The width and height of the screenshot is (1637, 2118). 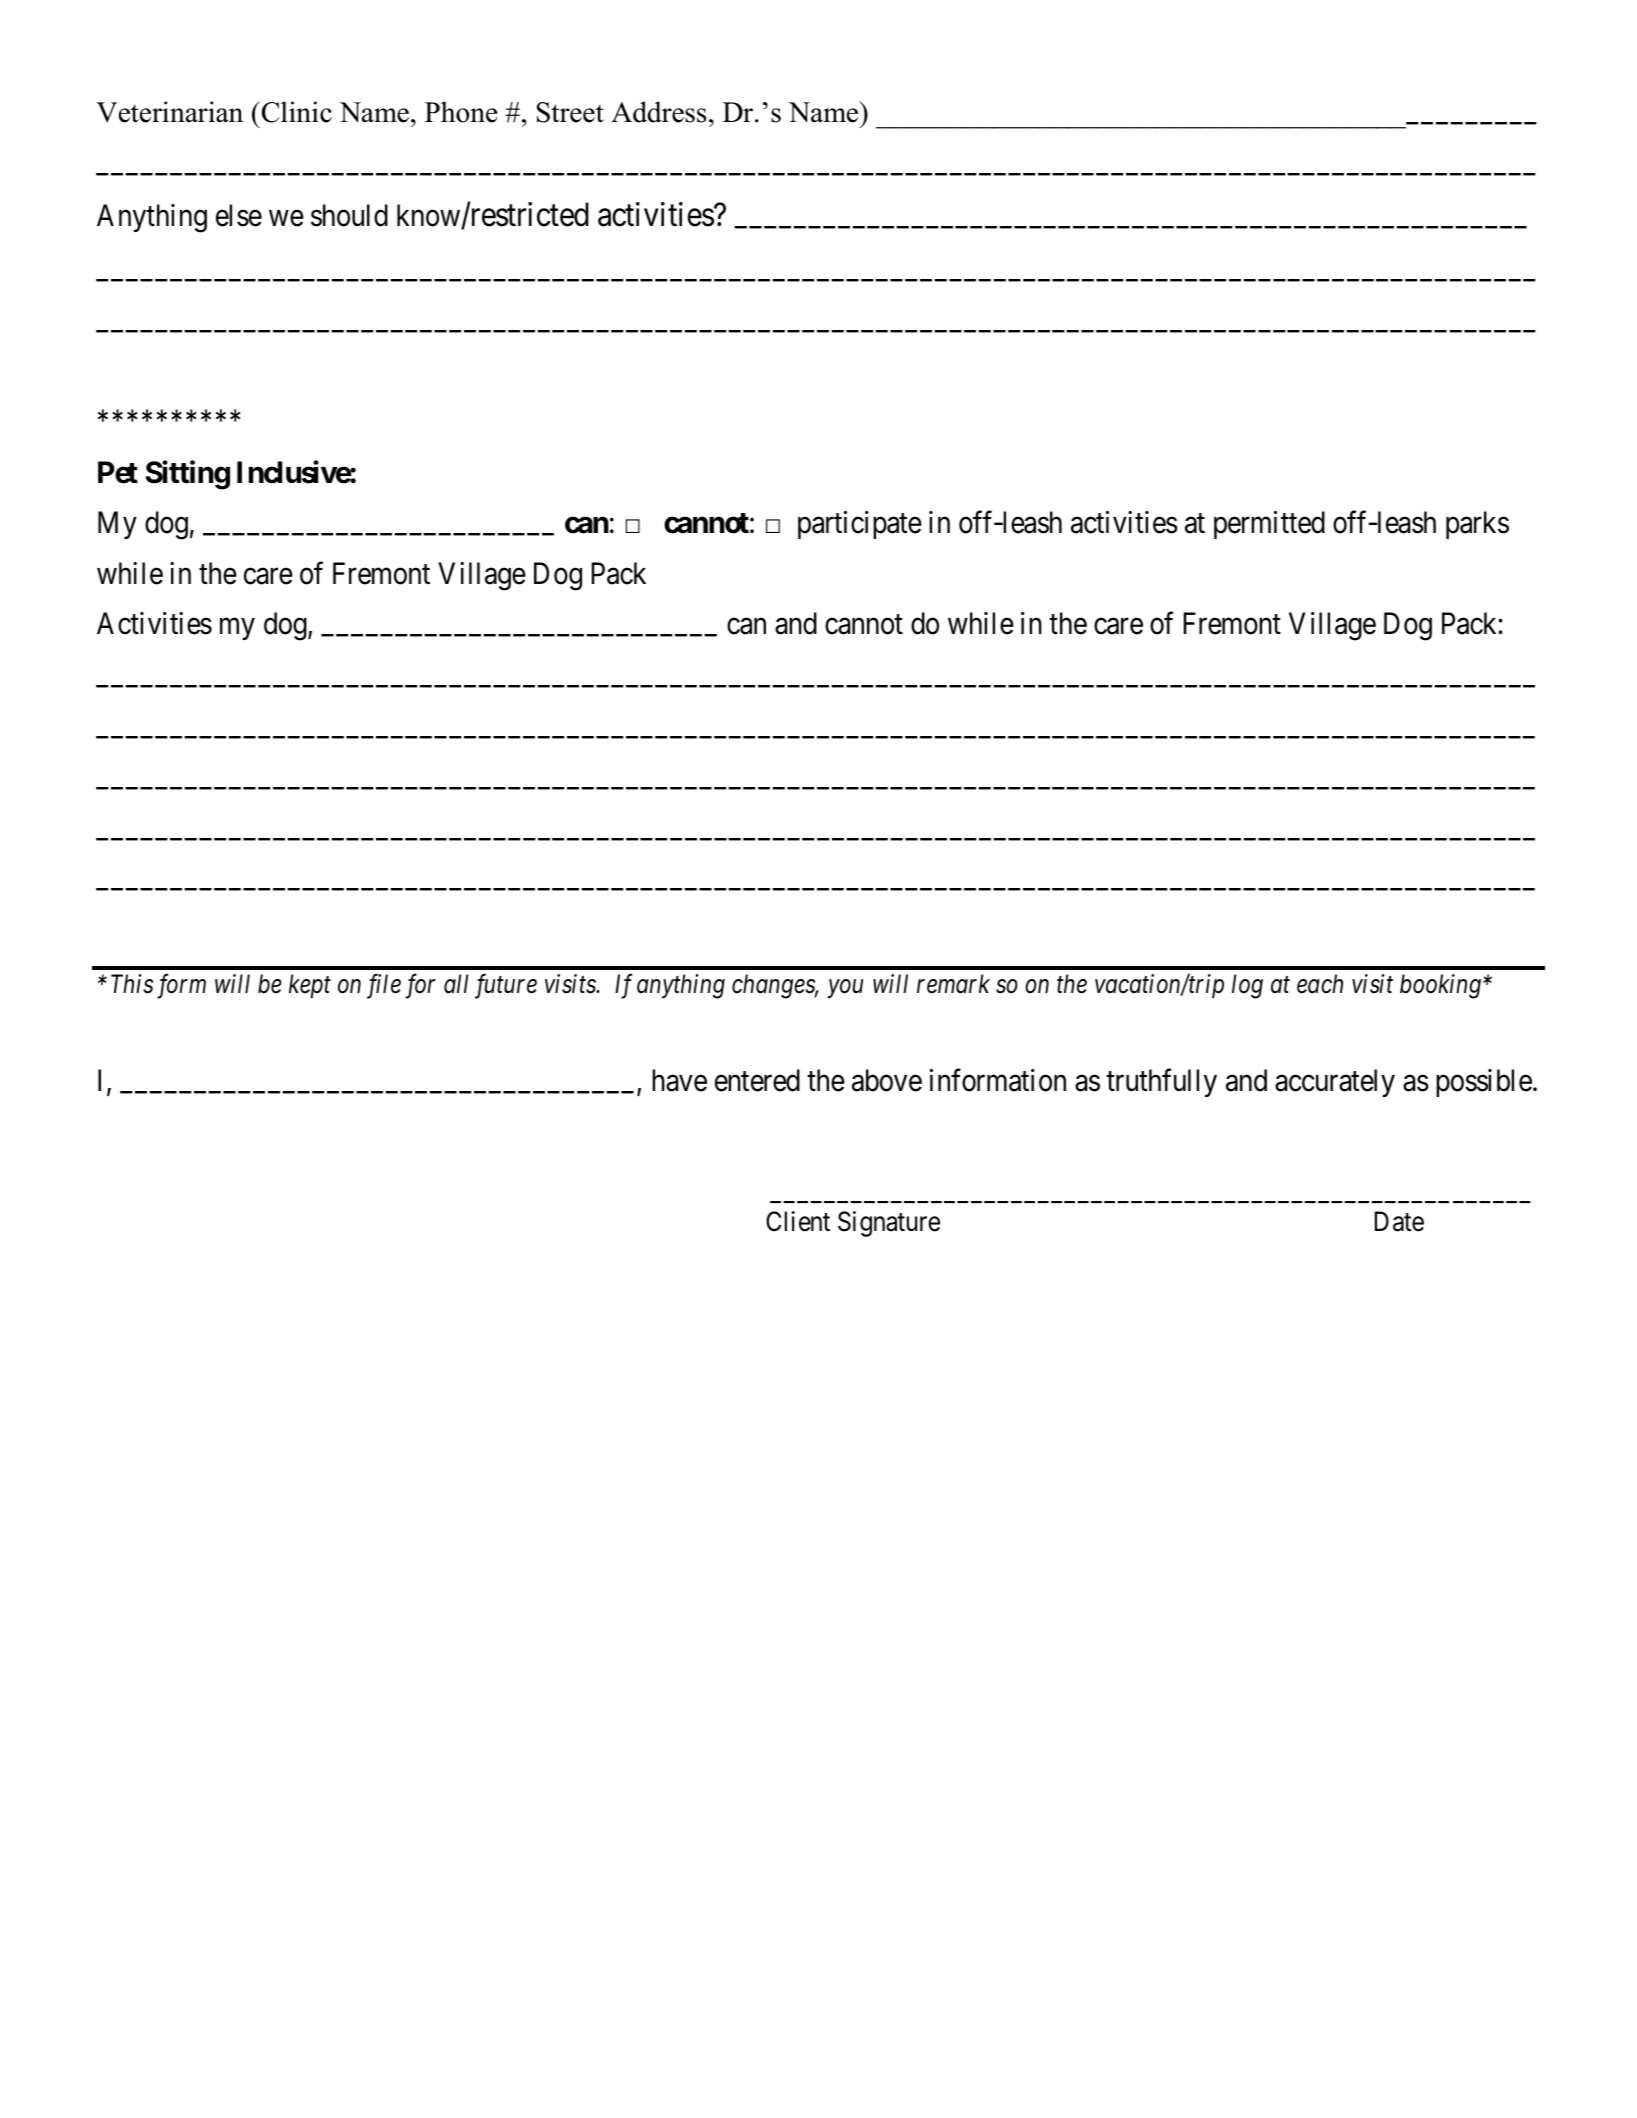 What do you see at coordinates (570, 112) in the screenshot?
I see `Street` at bounding box center [570, 112].
